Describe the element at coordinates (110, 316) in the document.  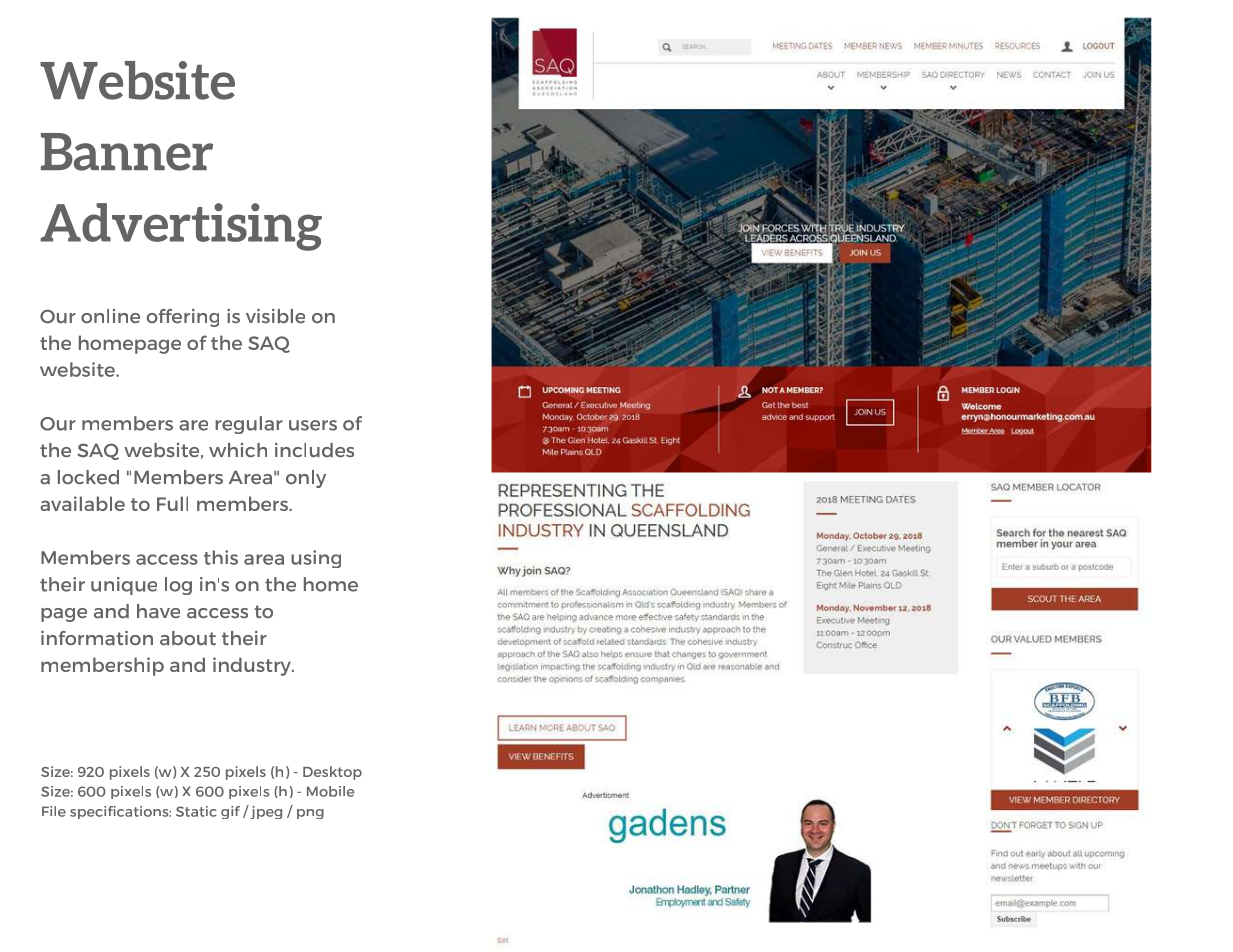
I see `online` at that location.
